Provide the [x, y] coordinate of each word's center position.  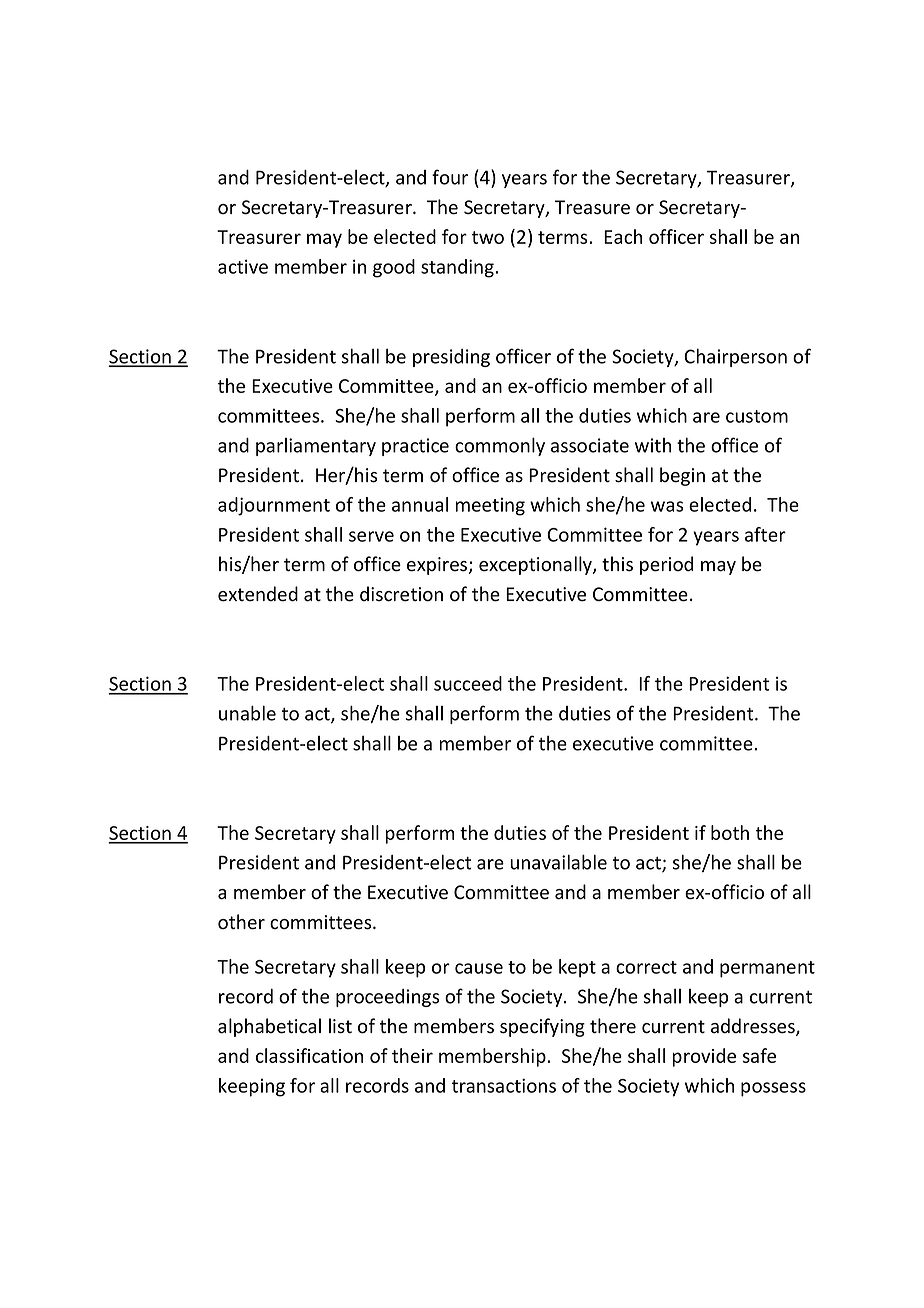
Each [623, 236]
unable [247, 713]
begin [682, 476]
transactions [504, 1085]
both [730, 832]
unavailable [558, 862]
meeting [490, 506]
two [488, 237]
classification [309, 1055]
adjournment [274, 506]
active [243, 266]
